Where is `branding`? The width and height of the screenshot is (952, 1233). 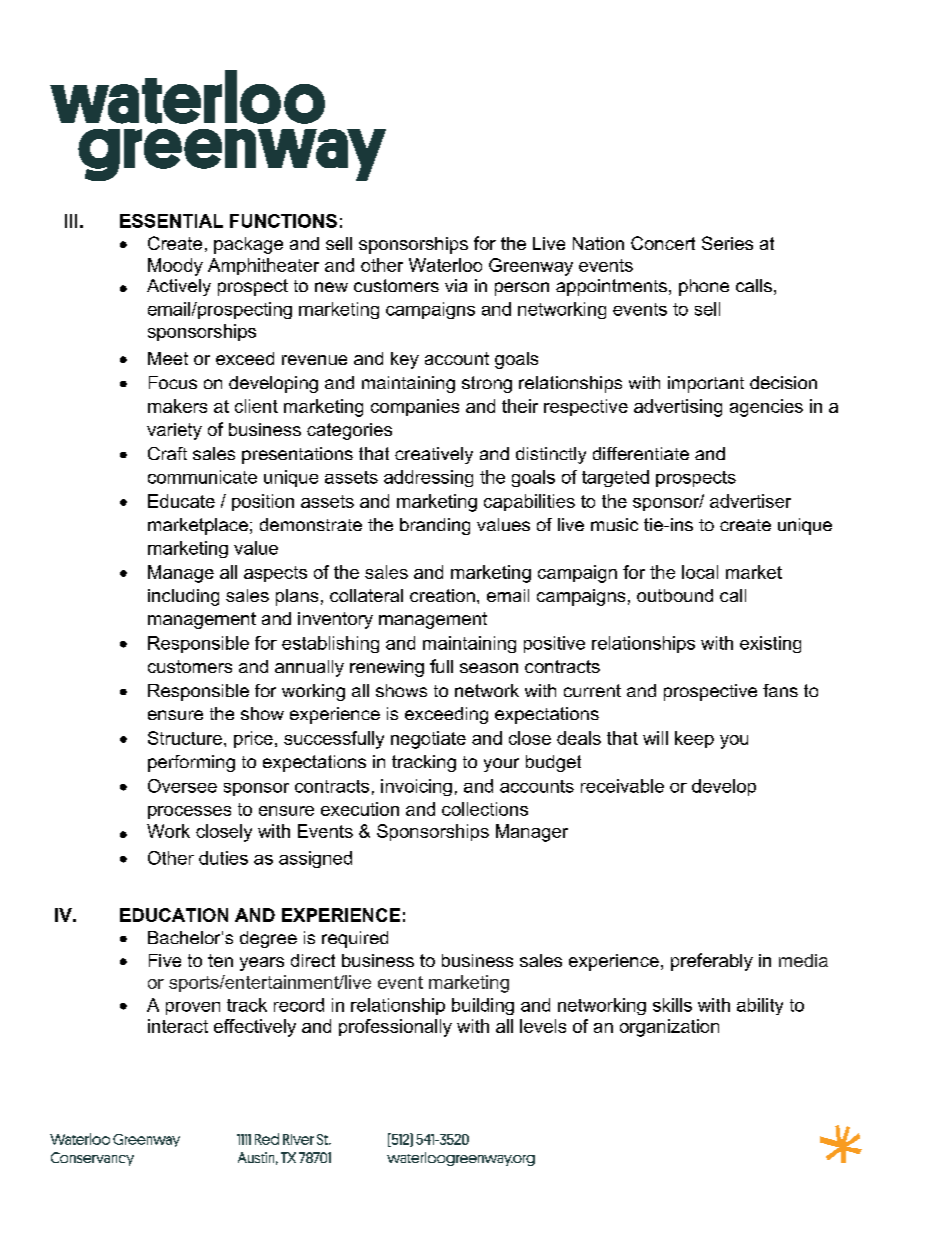
branding is located at coordinates (435, 526).
